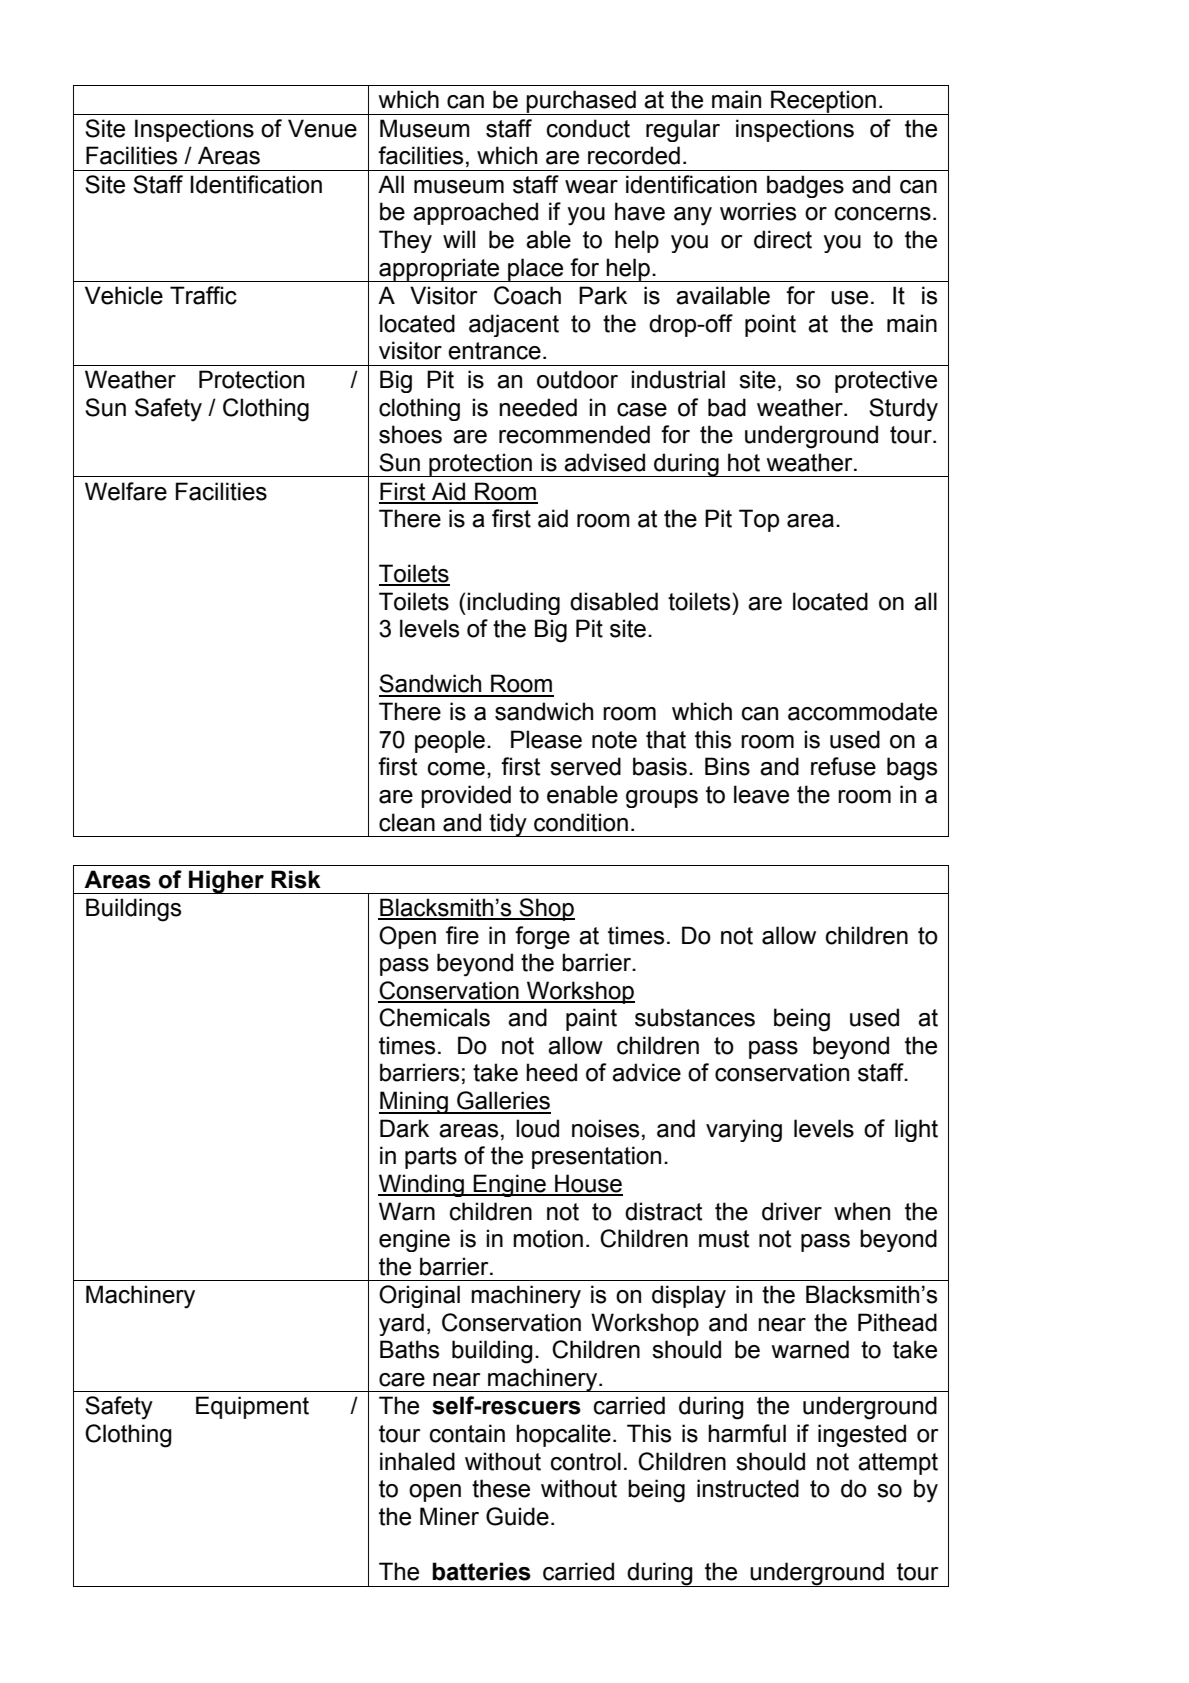 The image size is (1189, 1683). Describe the element at coordinates (508, 825) in the document. I see `tidy` at that location.
